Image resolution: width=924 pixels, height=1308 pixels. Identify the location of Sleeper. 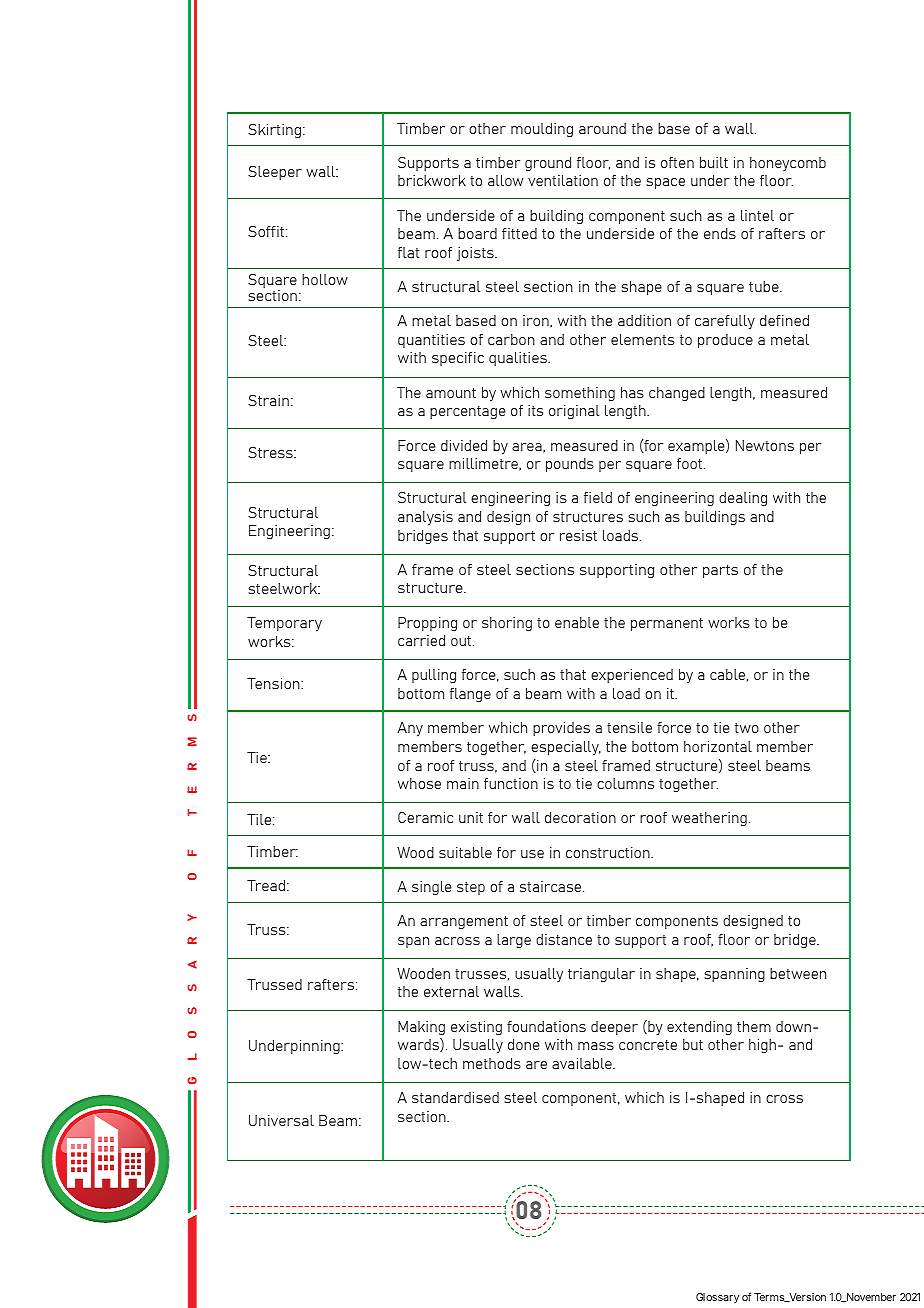
(275, 173).
